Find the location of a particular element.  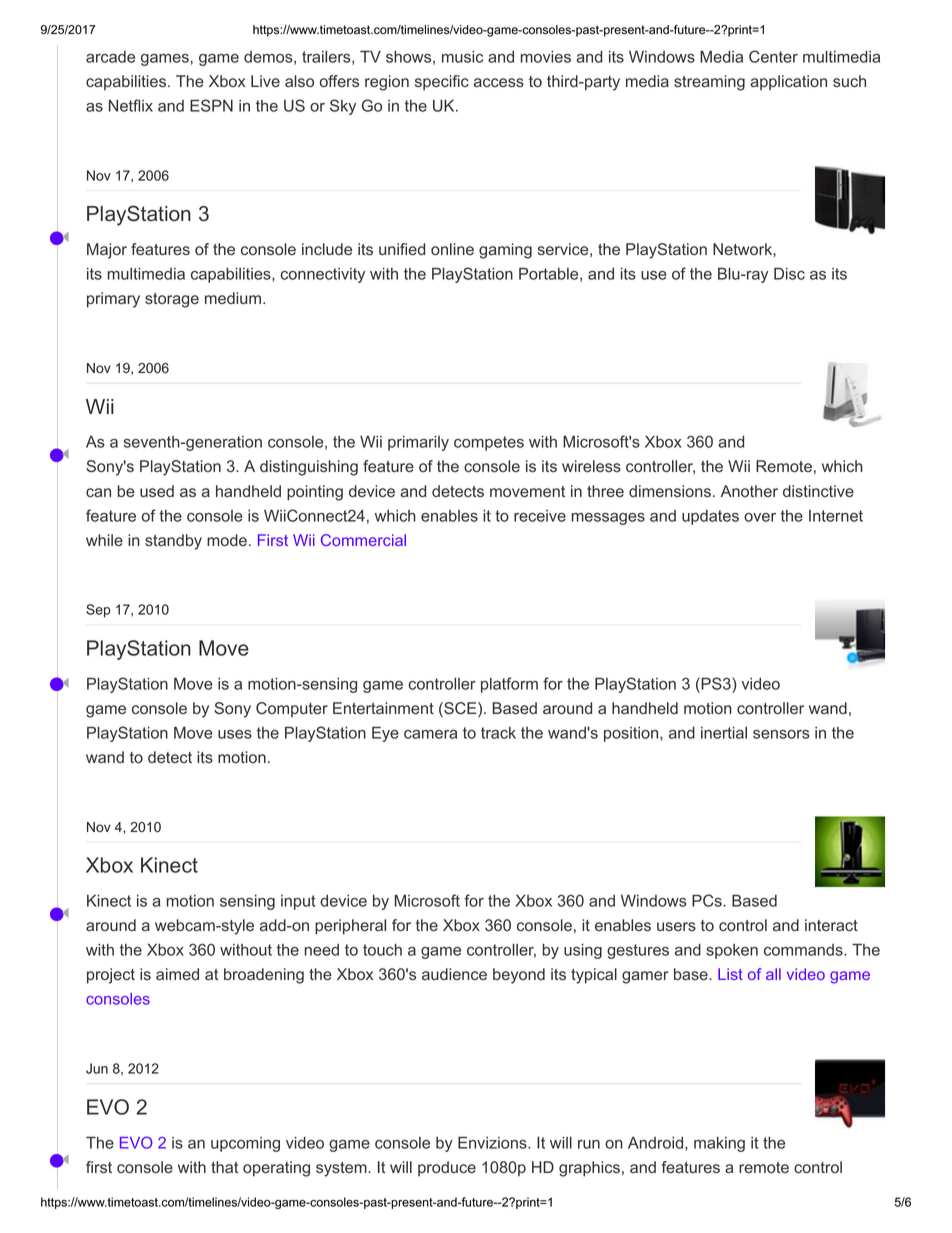

over is located at coordinates (760, 517).
